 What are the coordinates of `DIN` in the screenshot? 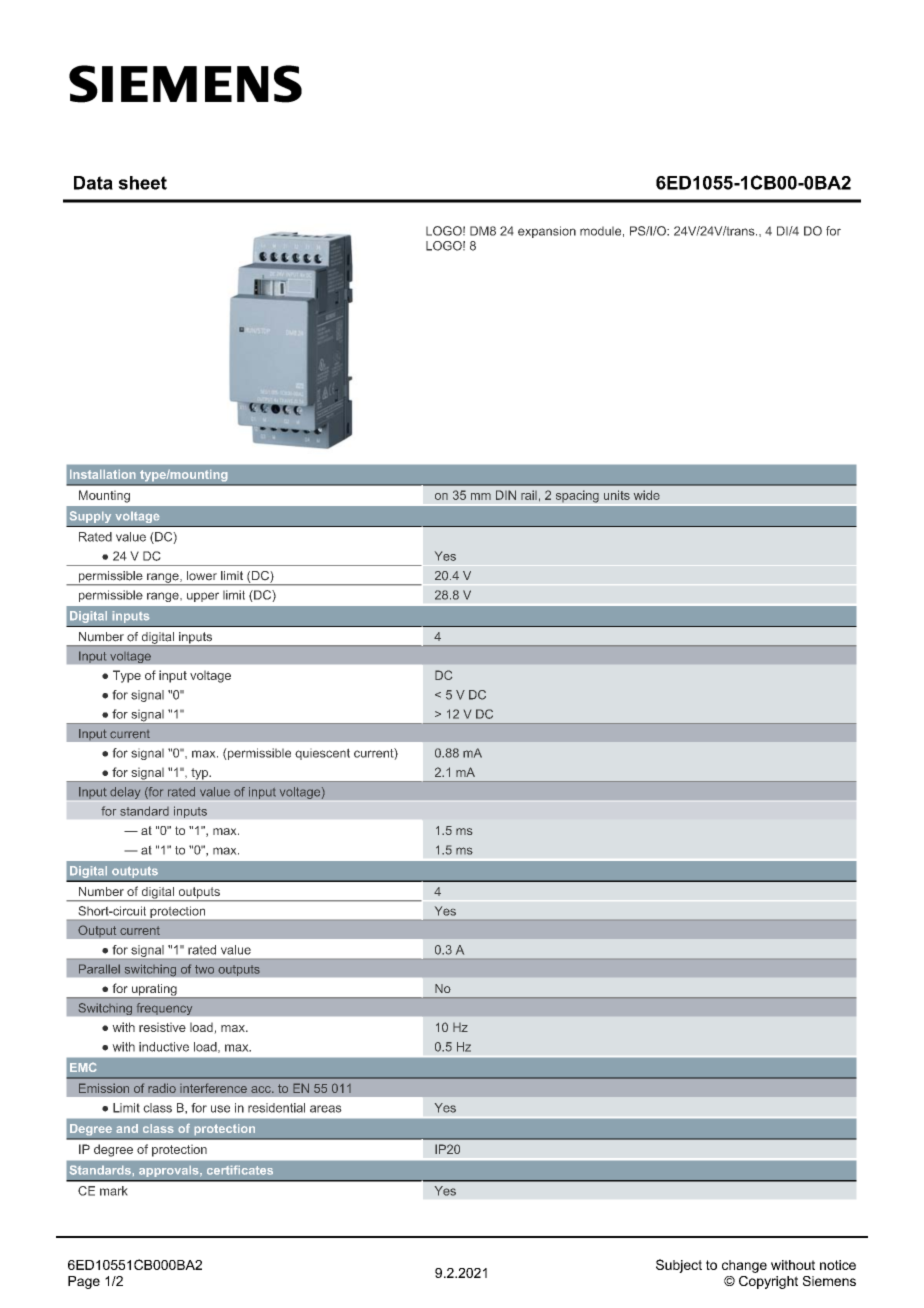 It's located at (506, 495).
